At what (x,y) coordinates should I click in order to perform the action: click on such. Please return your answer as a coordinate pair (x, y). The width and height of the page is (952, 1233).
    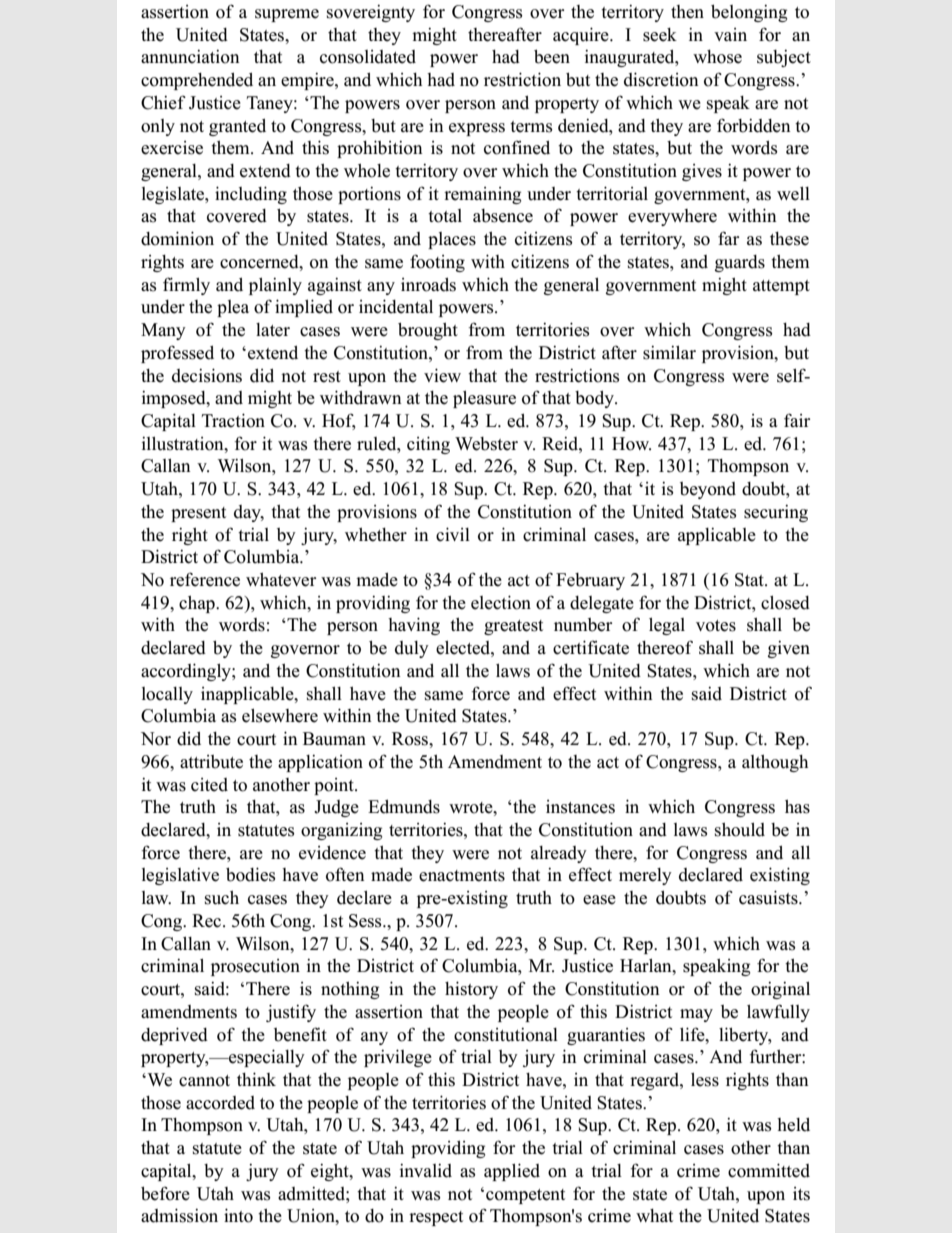
    Looking at the image, I should click on (222, 898).
